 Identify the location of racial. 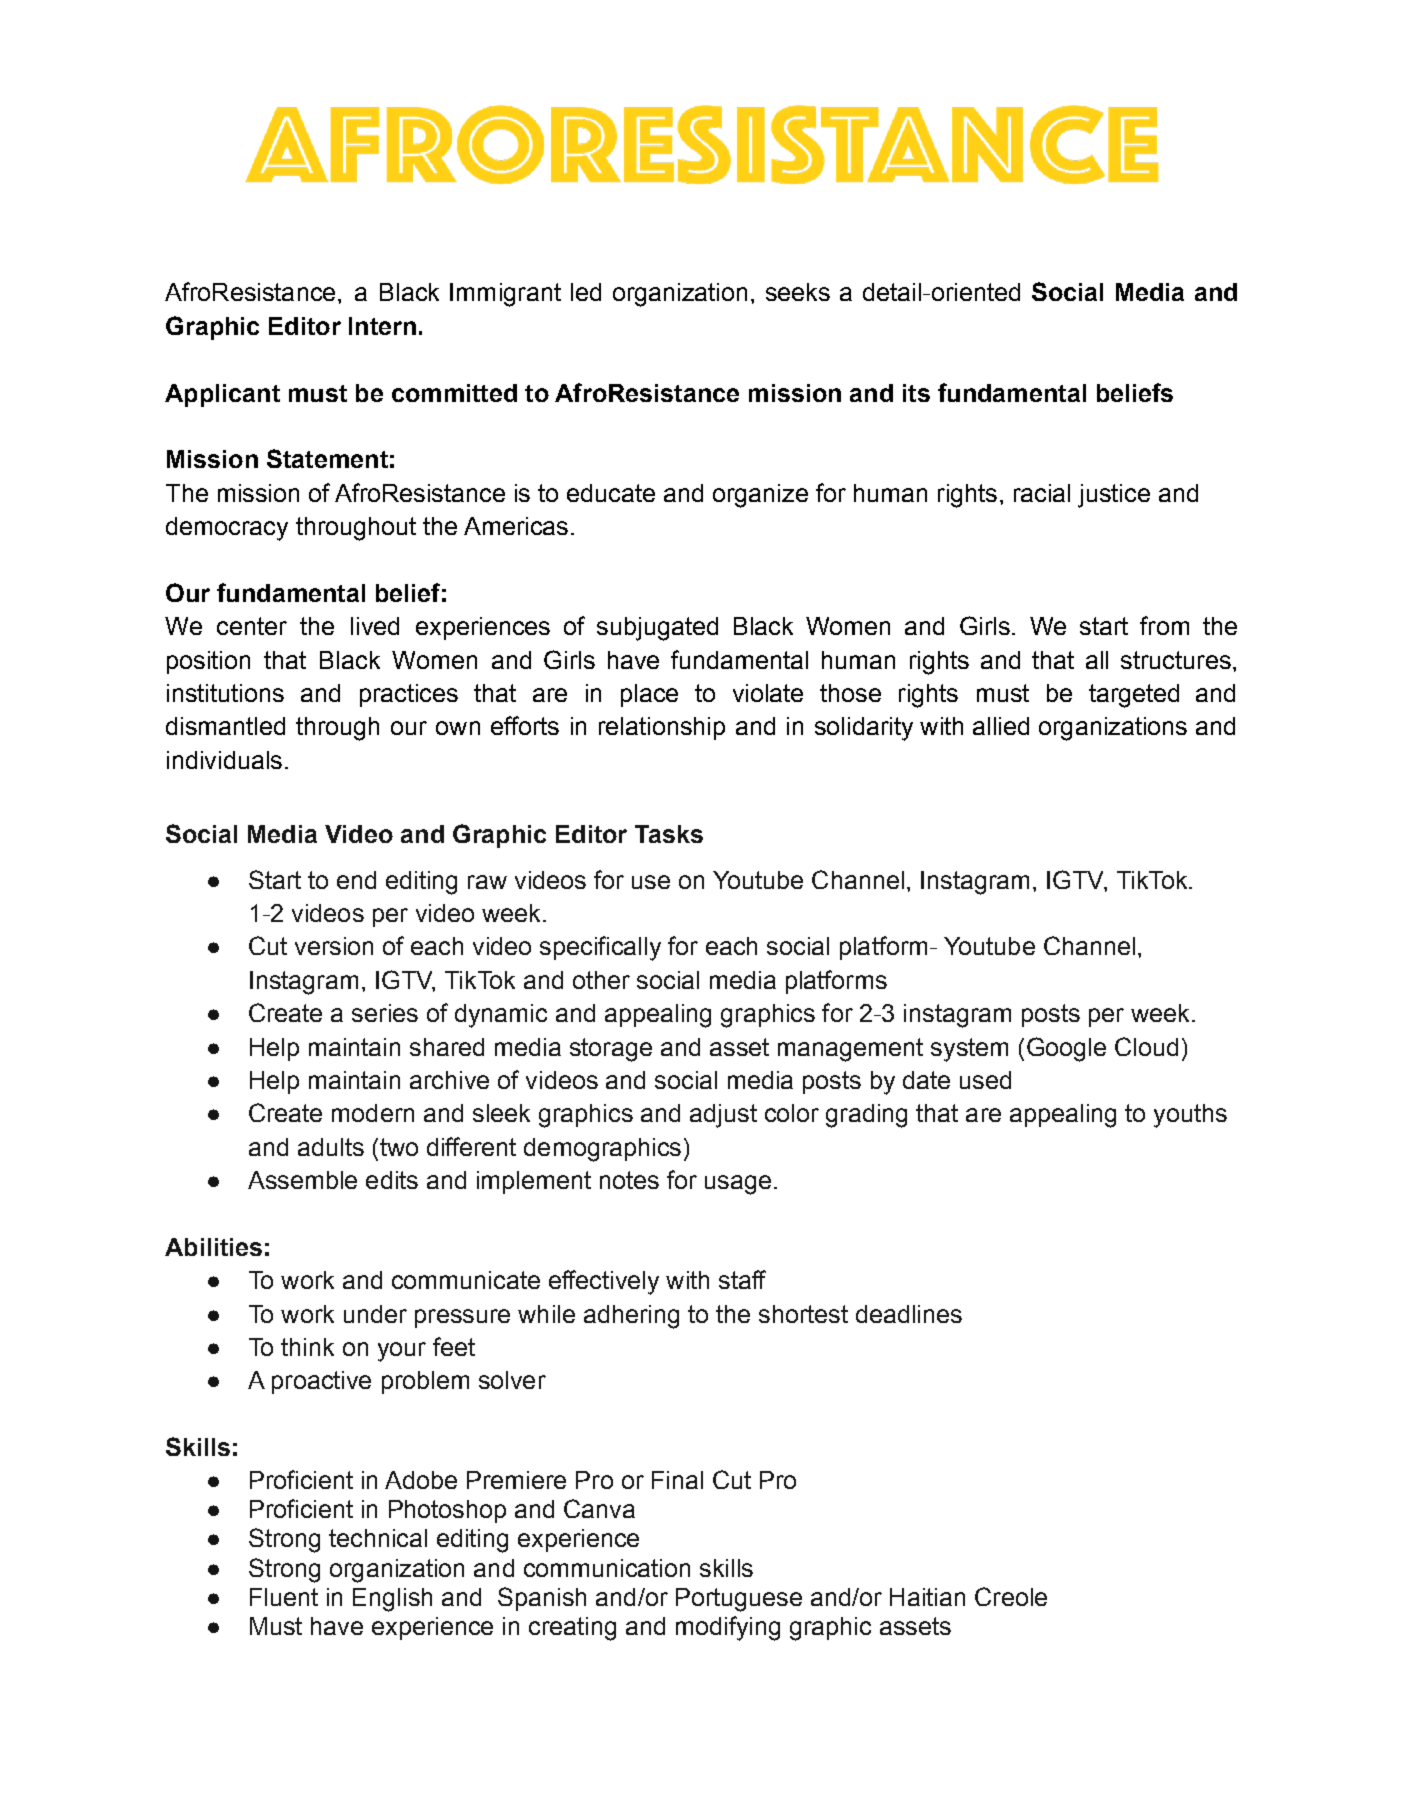
(1042, 493).
